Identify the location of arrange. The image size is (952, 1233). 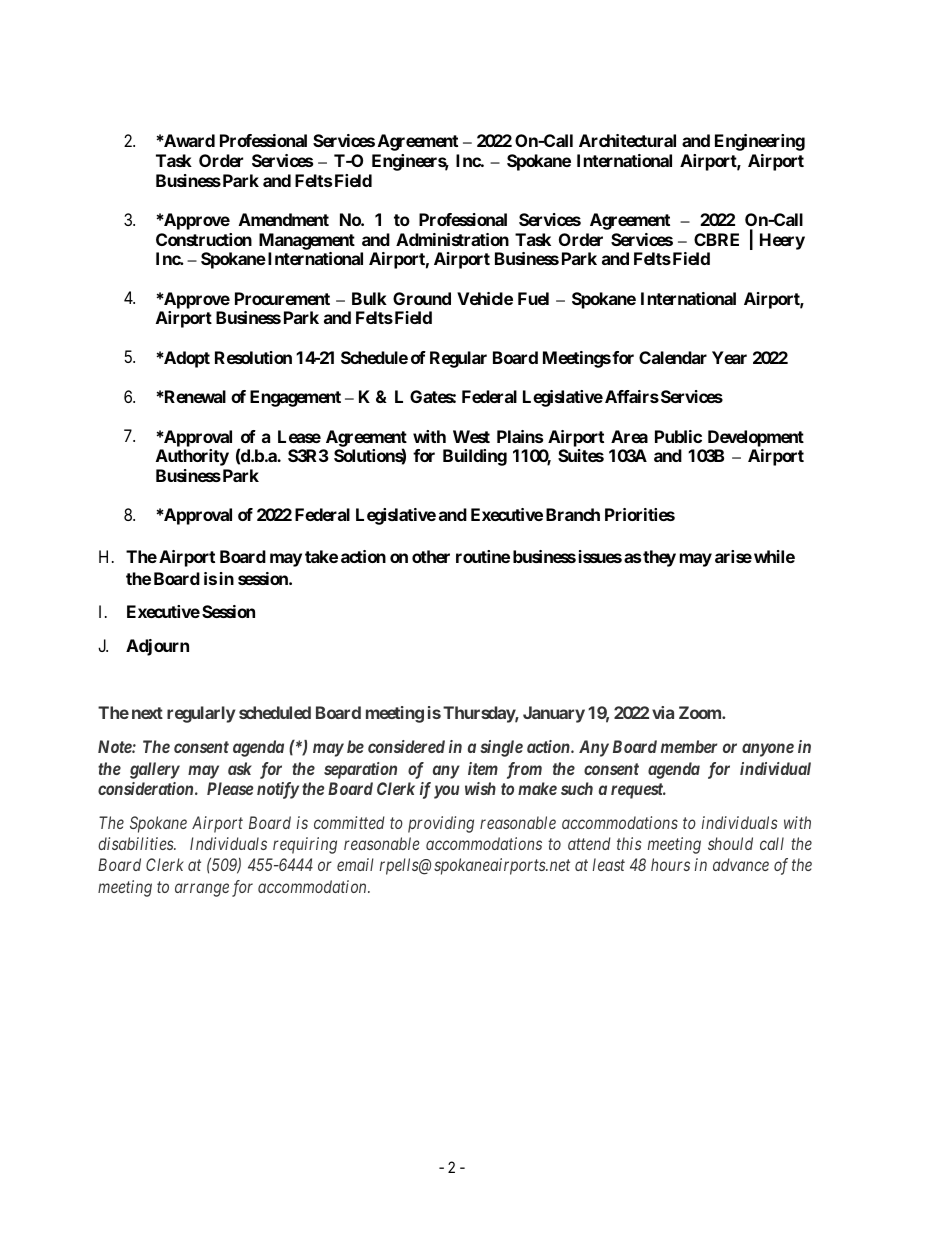
(202, 890).
